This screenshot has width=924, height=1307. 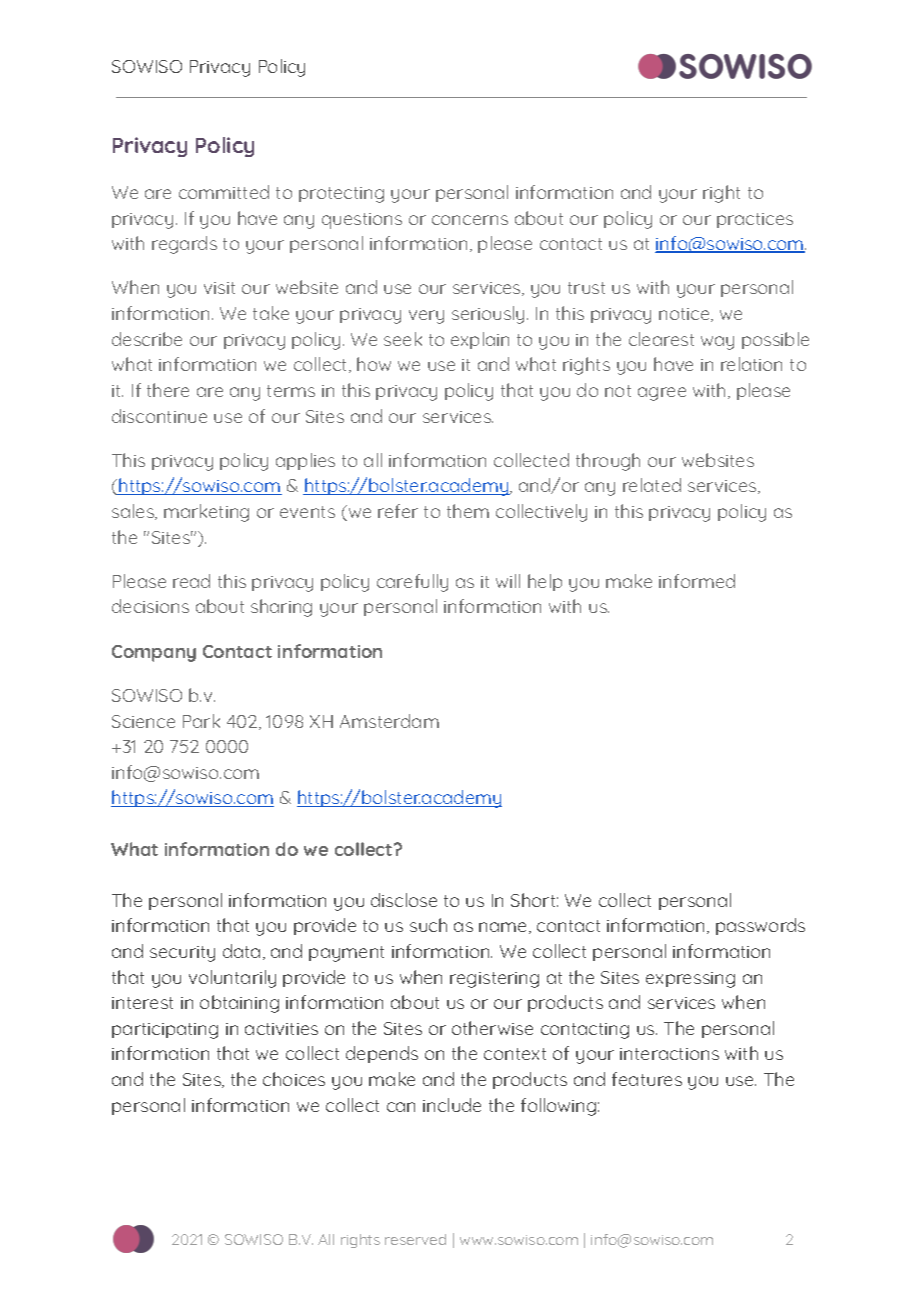 What do you see at coordinates (201, 721) in the screenshot?
I see `Park` at bounding box center [201, 721].
